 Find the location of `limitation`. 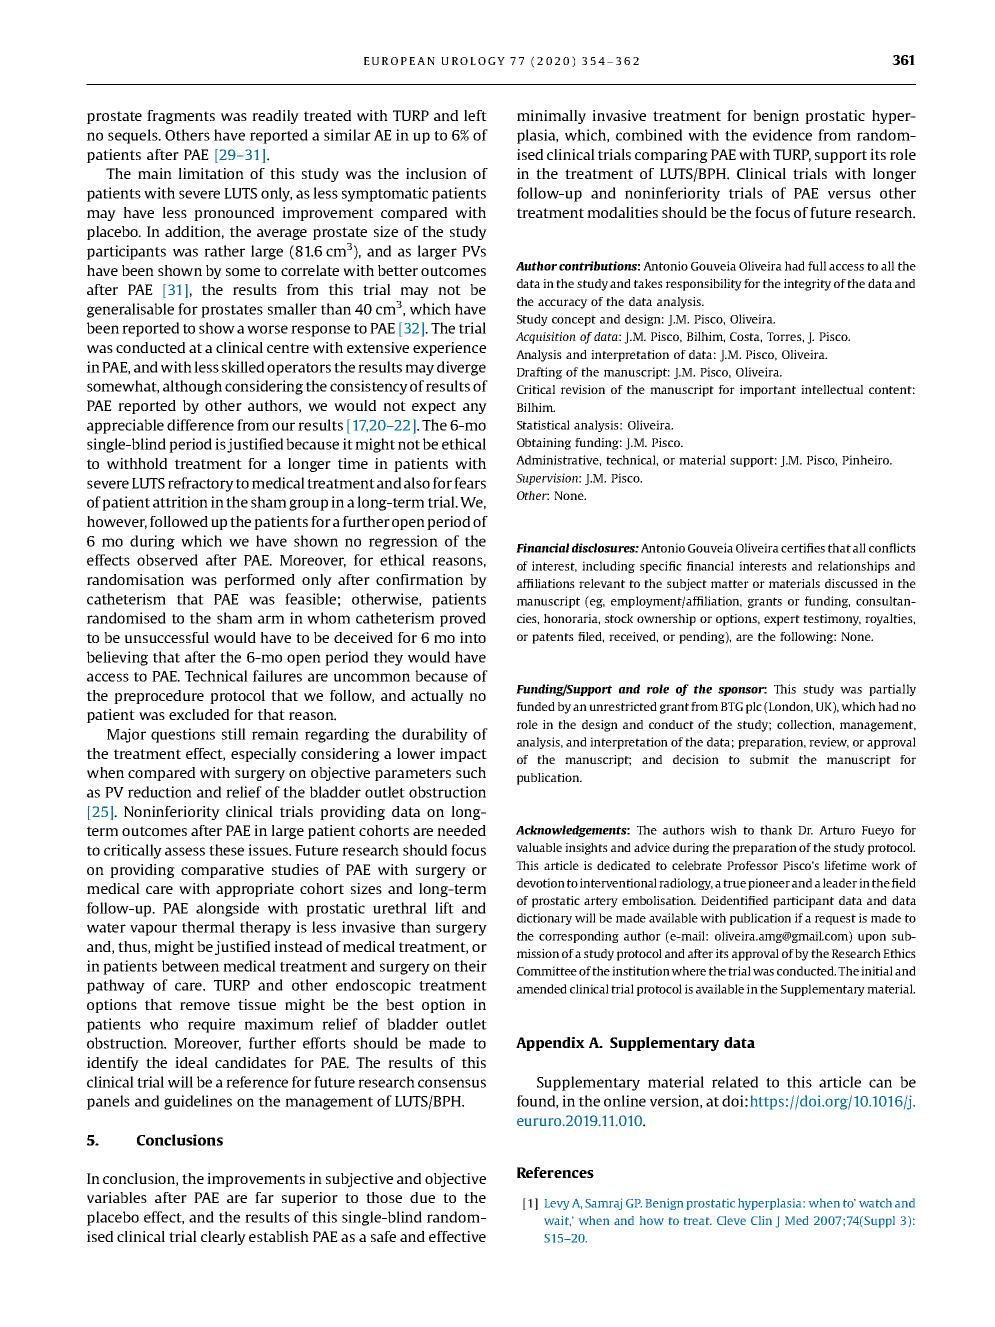

limitation is located at coordinates (211, 173).
